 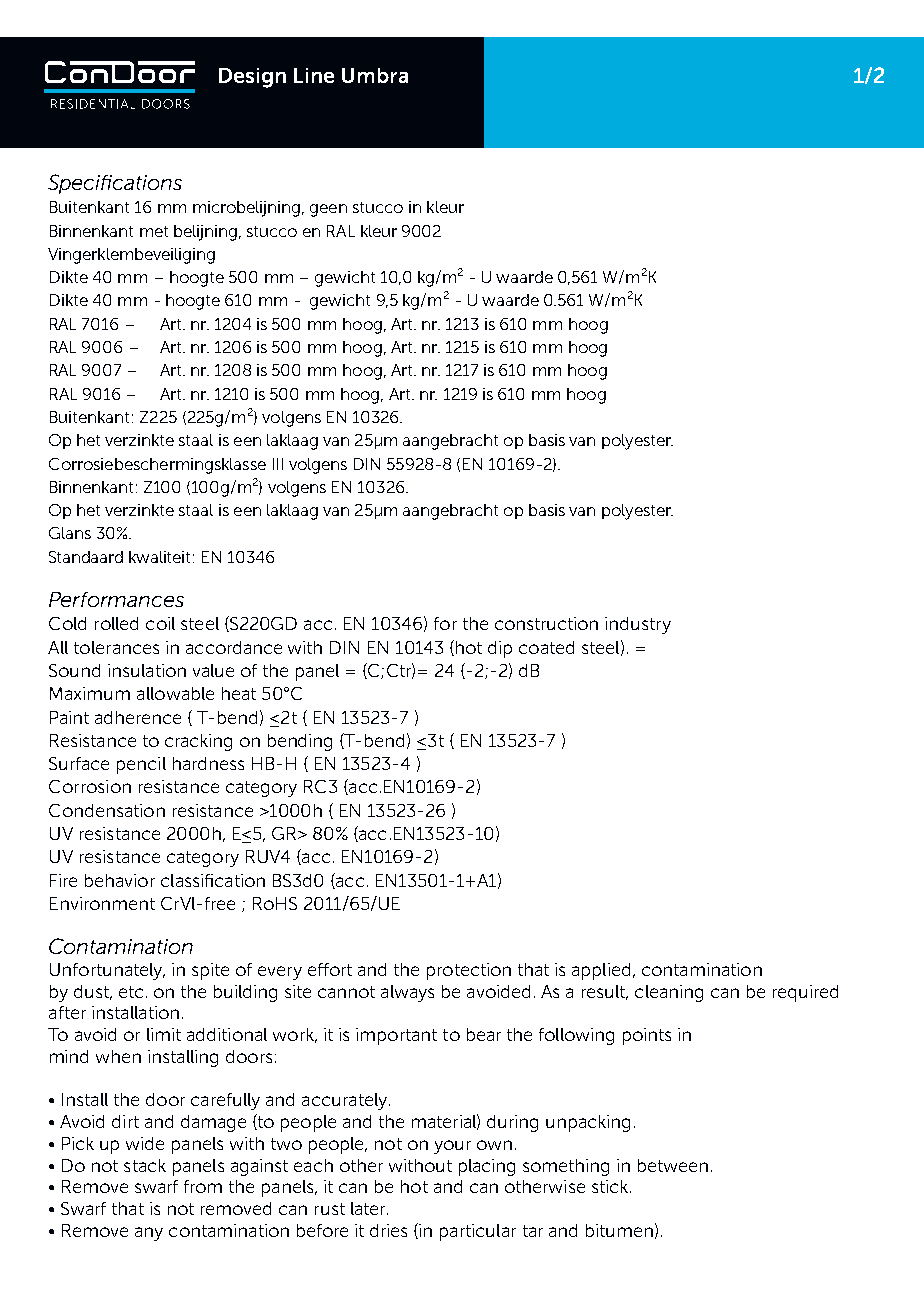 What do you see at coordinates (102, 903) in the image?
I see `Environment` at bounding box center [102, 903].
